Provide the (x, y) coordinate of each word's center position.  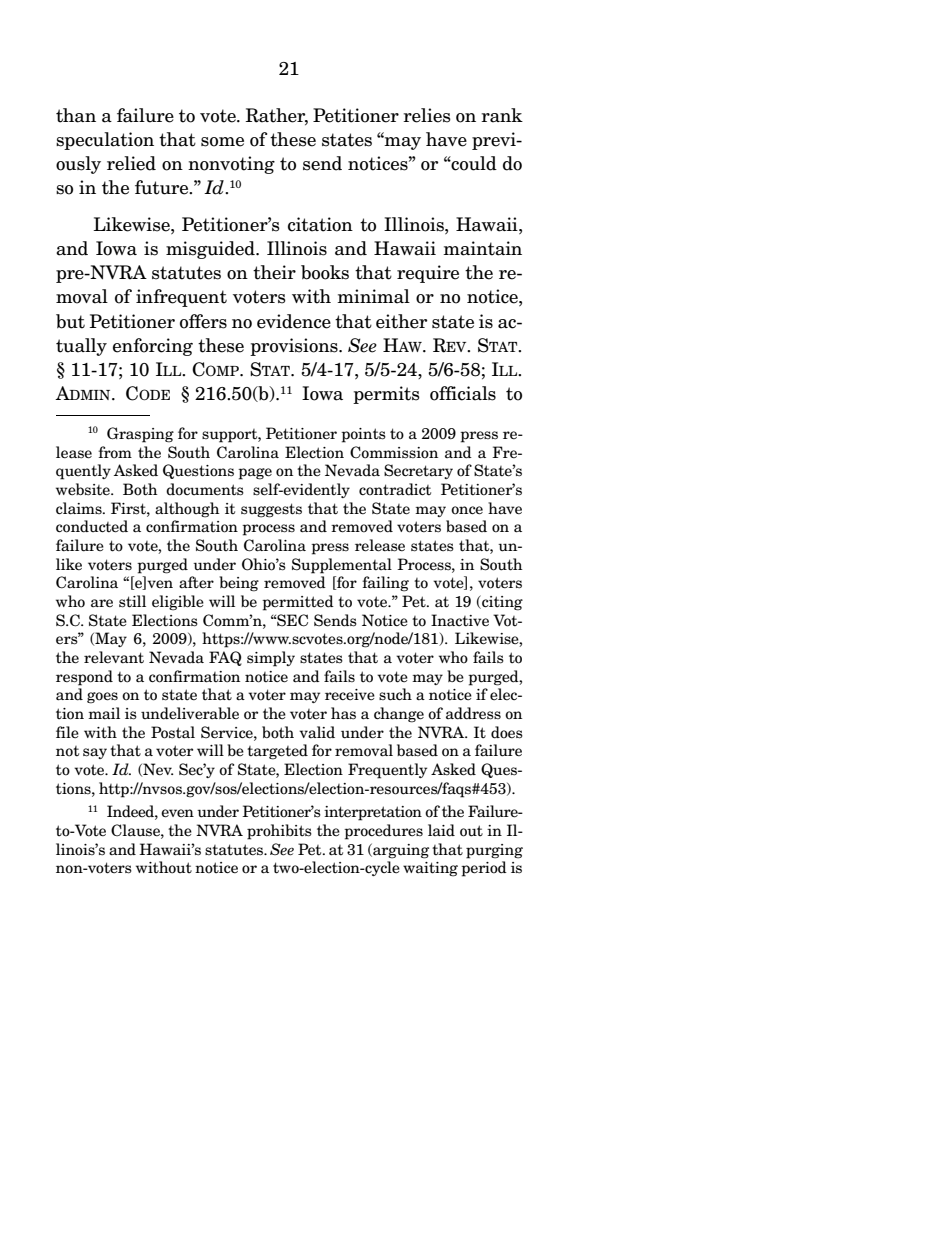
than (76, 115)
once (467, 510)
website (84, 489)
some (222, 142)
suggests (271, 510)
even (177, 813)
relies (427, 115)
